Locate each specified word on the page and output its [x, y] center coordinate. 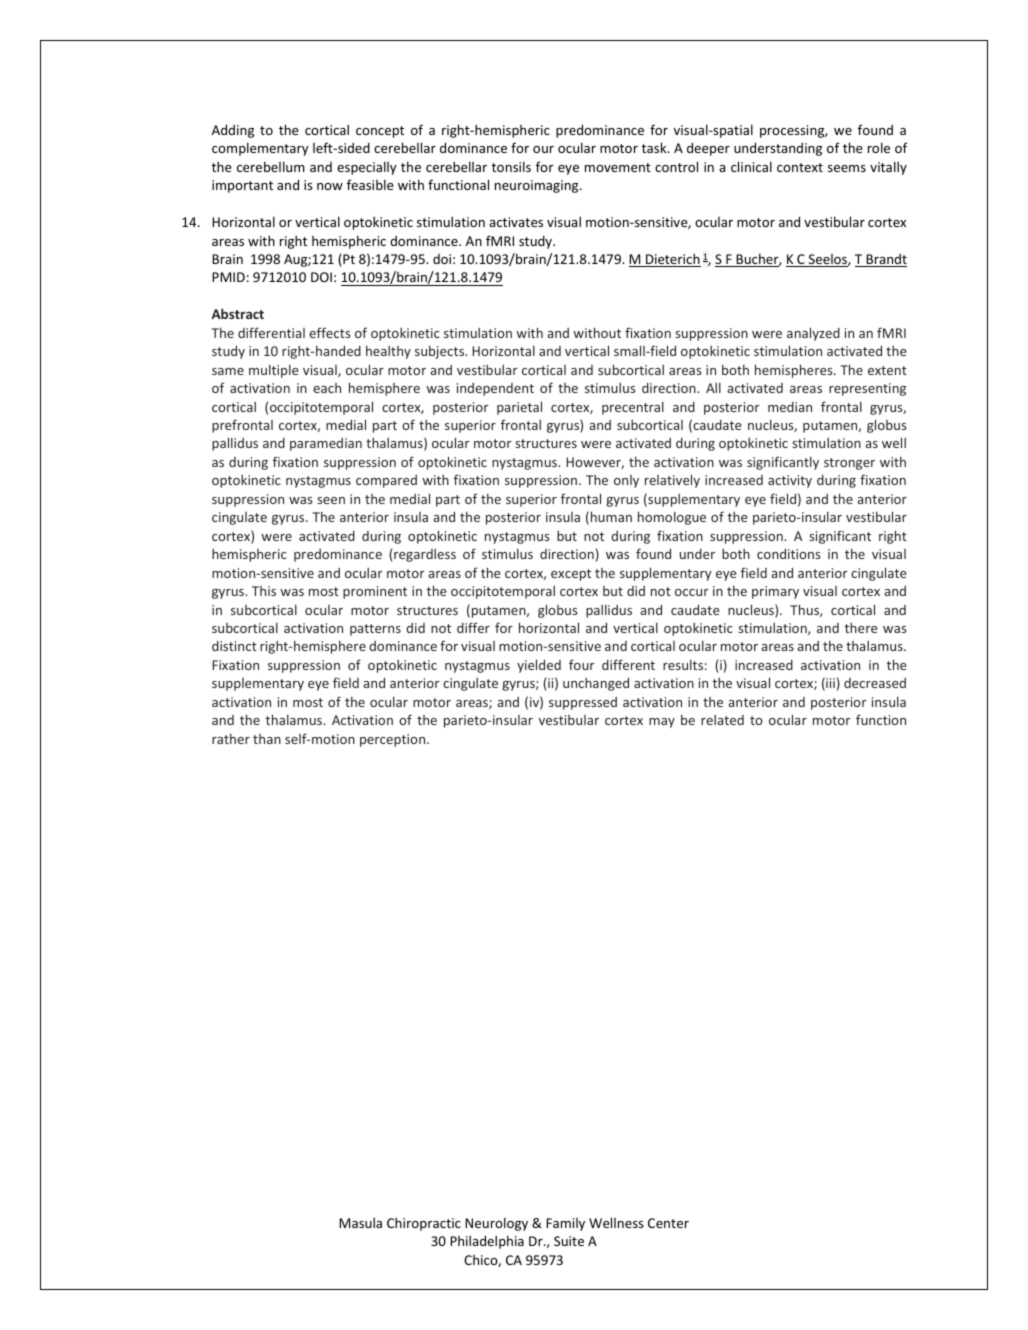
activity [790, 481]
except [571, 575]
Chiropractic [424, 1224]
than [267, 739]
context [800, 167]
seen [331, 500]
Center [668, 1223]
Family [565, 1224]
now [330, 186]
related [722, 720]
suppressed [583, 703]
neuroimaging [538, 186]
